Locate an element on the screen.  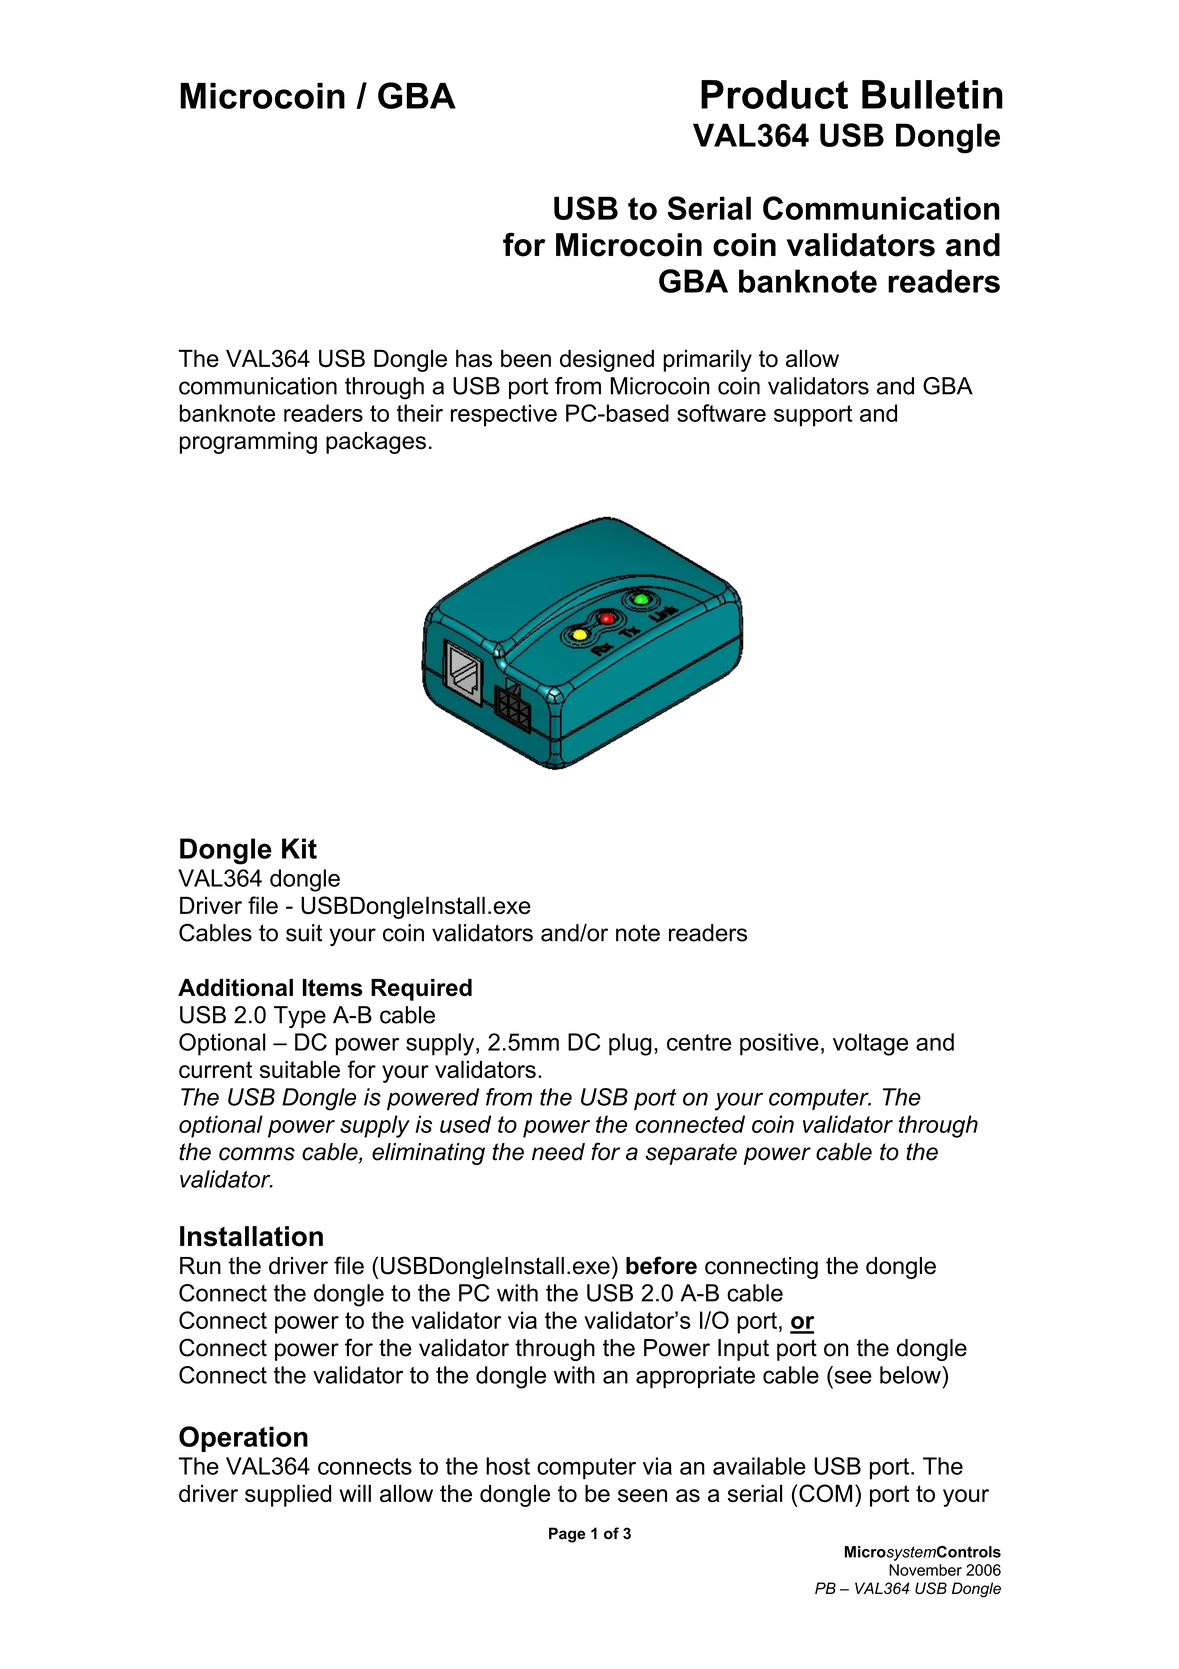
Bulletin is located at coordinates (932, 94).
